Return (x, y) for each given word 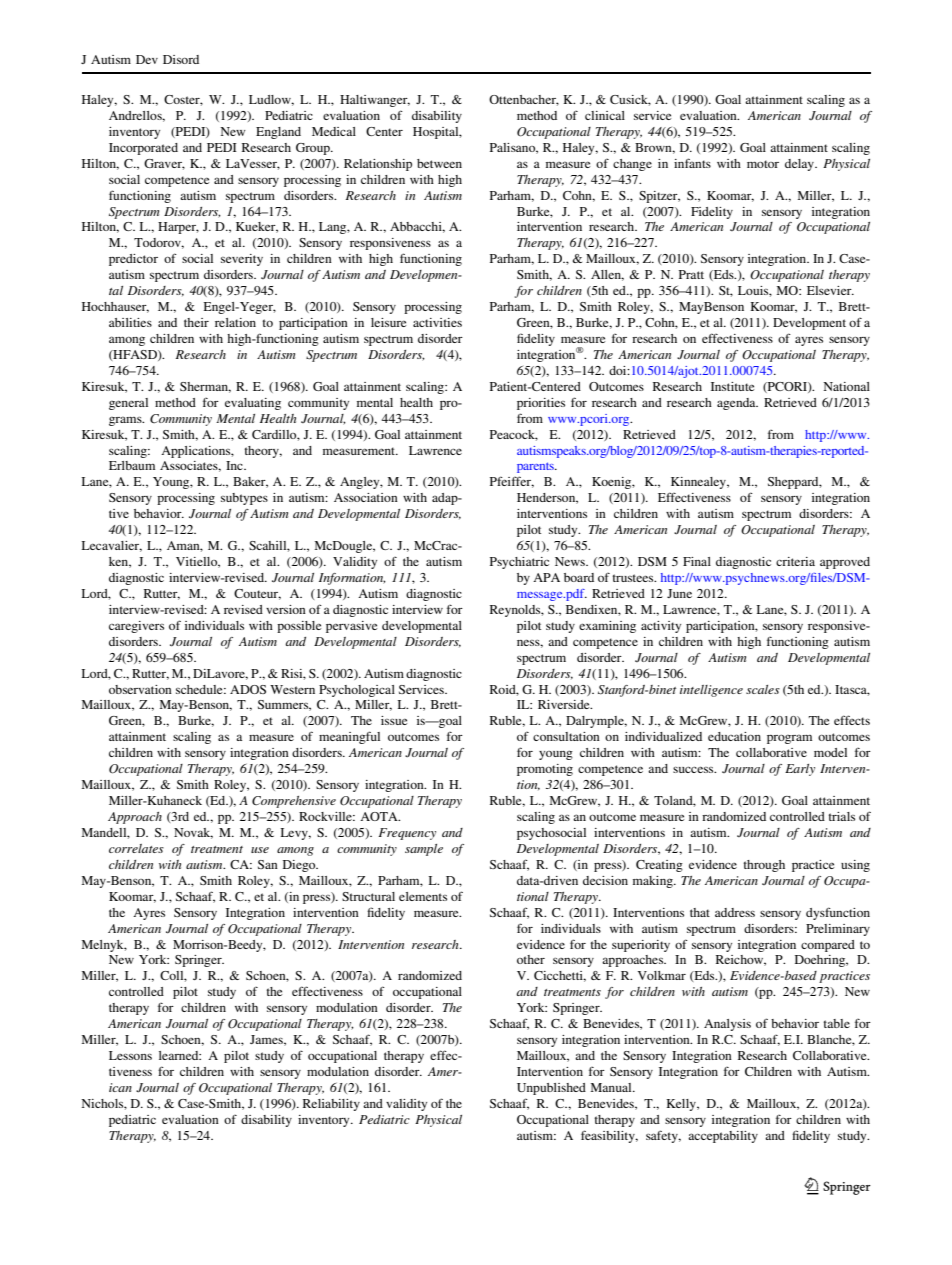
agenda (737, 404)
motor (763, 164)
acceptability (723, 1137)
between (439, 163)
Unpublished (551, 1089)
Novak (193, 833)
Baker (250, 482)
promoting (545, 770)
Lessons (130, 1055)
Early (800, 770)
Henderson (547, 498)
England (278, 133)
